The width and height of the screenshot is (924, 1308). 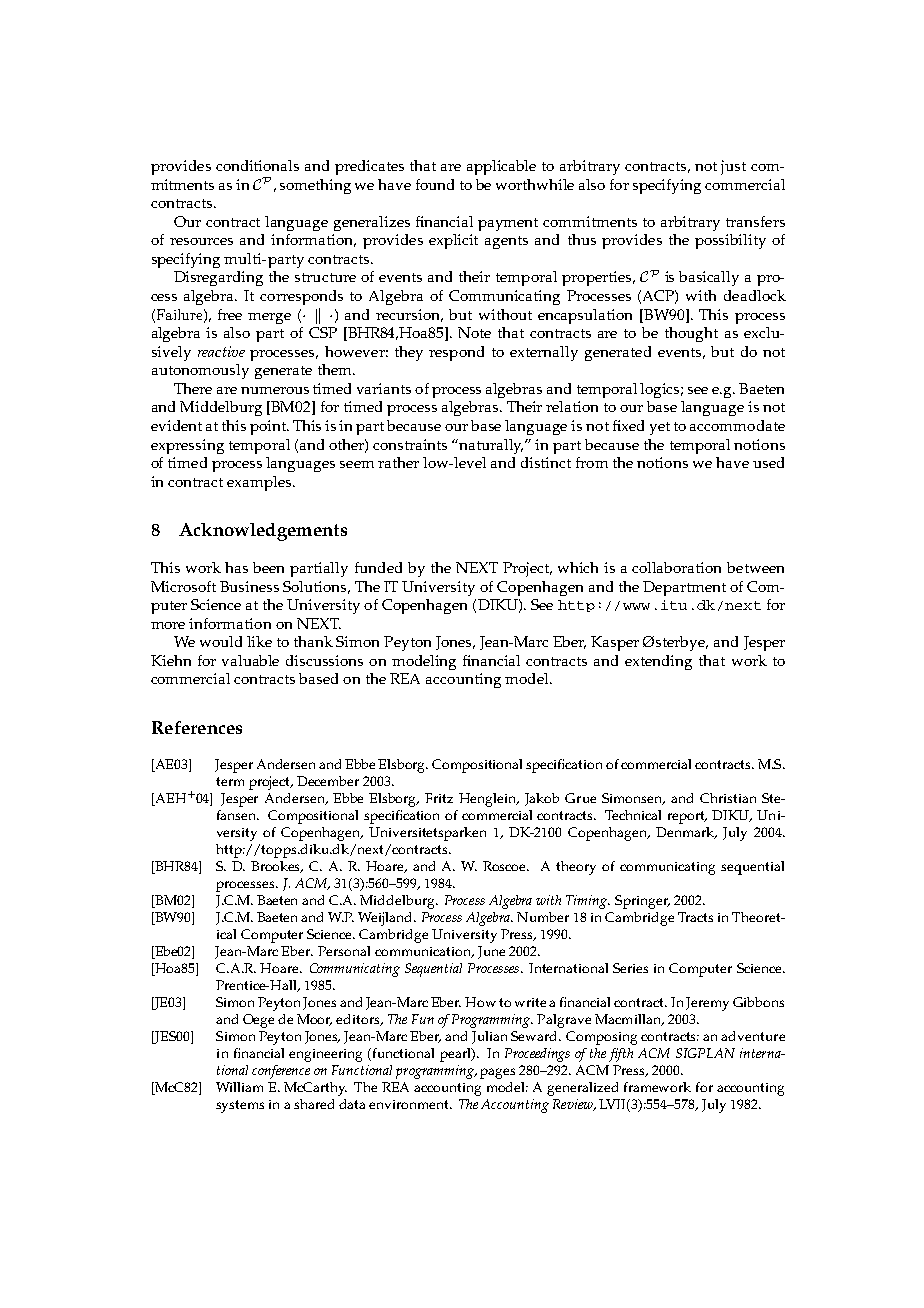 What do you see at coordinates (733, 167) in the screenshot?
I see `just` at bounding box center [733, 167].
